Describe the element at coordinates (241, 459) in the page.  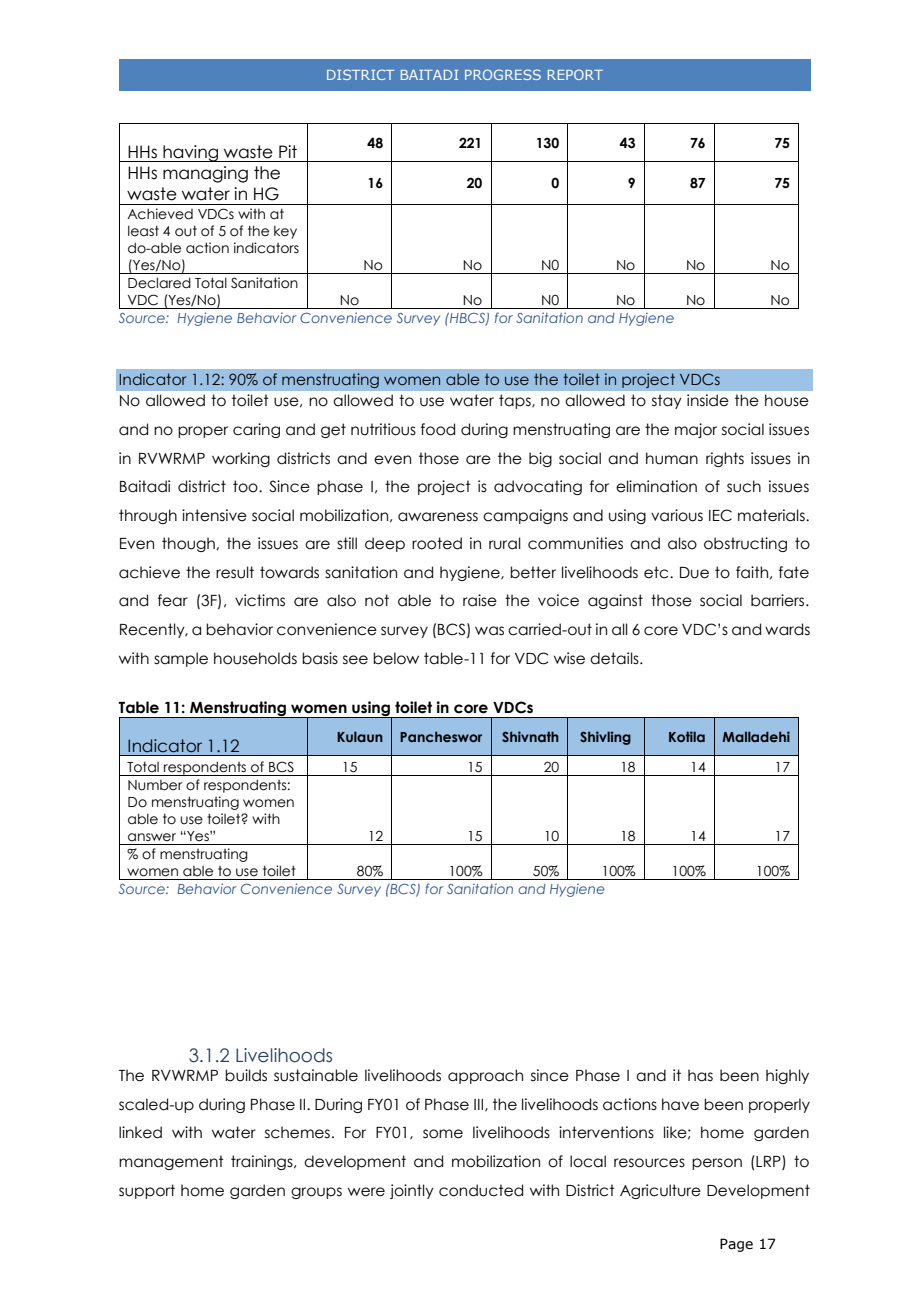
I see `working` at that location.
